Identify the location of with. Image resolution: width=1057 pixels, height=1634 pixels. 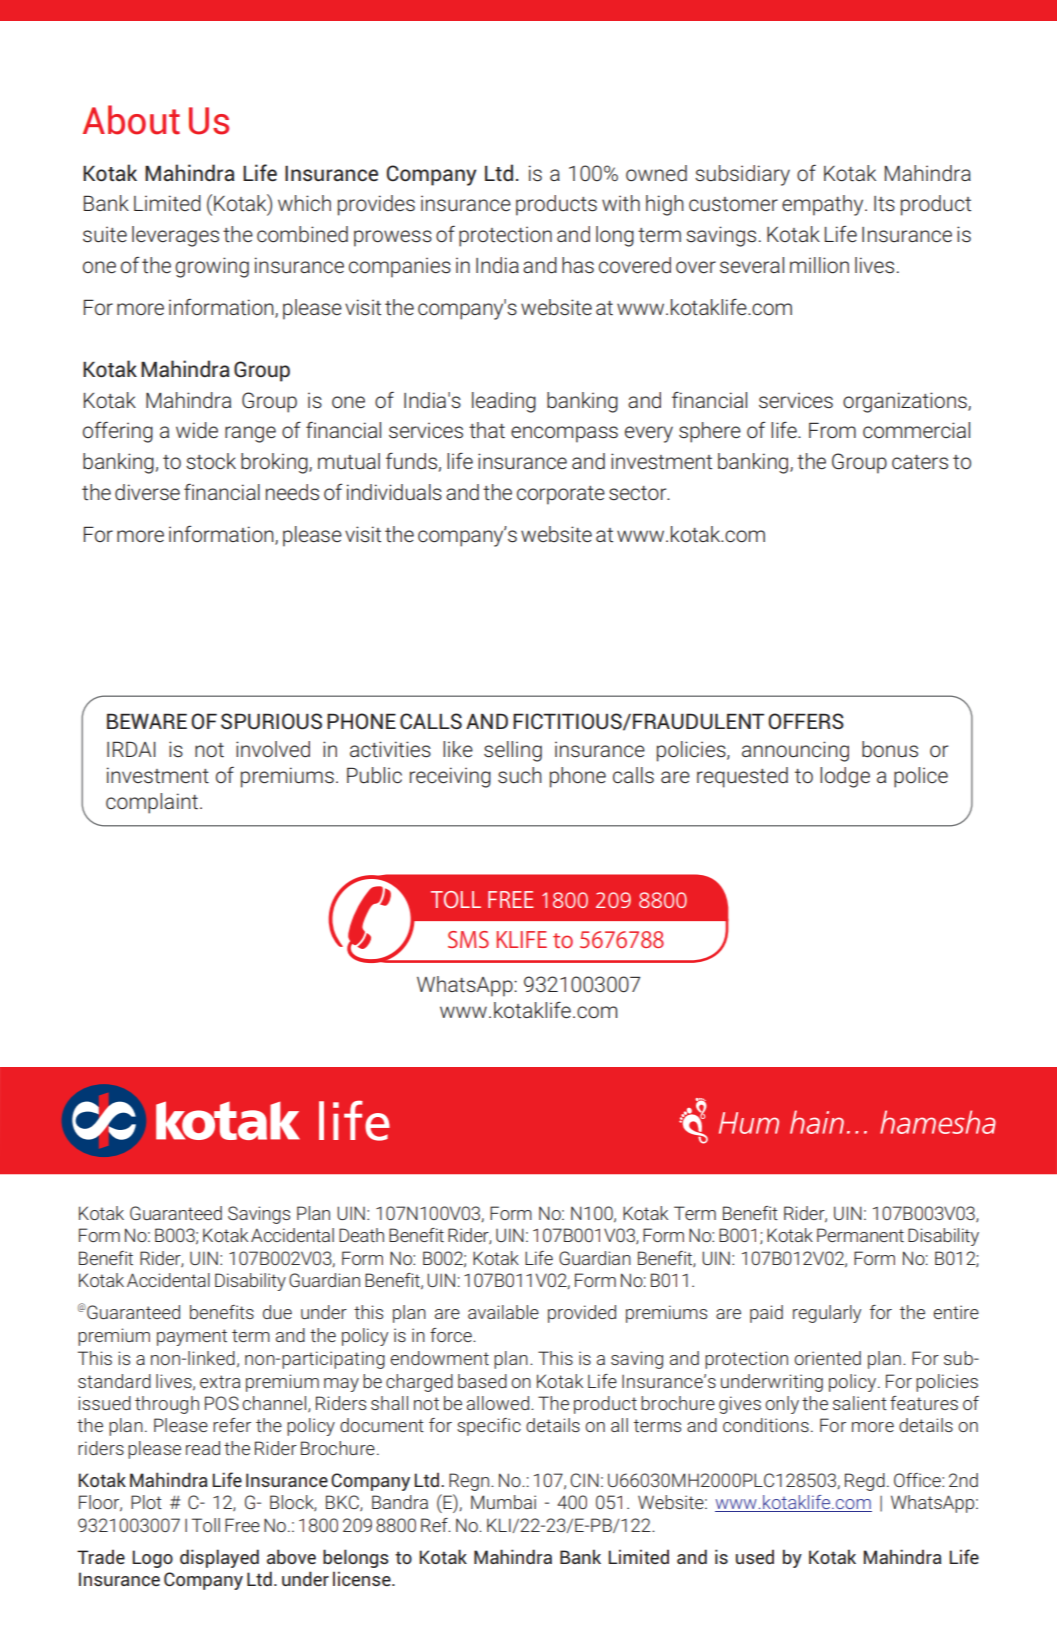
(621, 203).
